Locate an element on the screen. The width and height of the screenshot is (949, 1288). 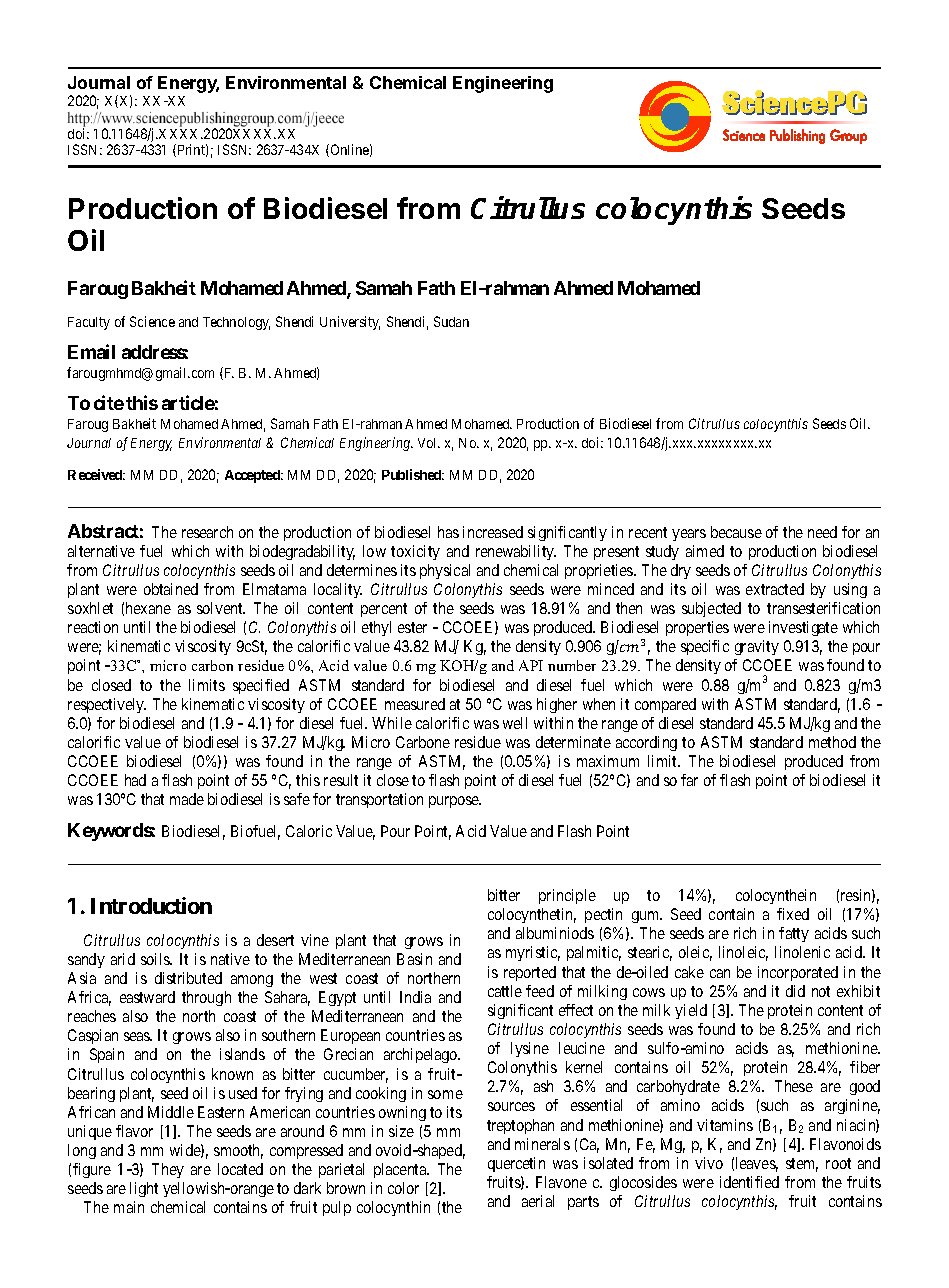
Sudan is located at coordinates (451, 321).
